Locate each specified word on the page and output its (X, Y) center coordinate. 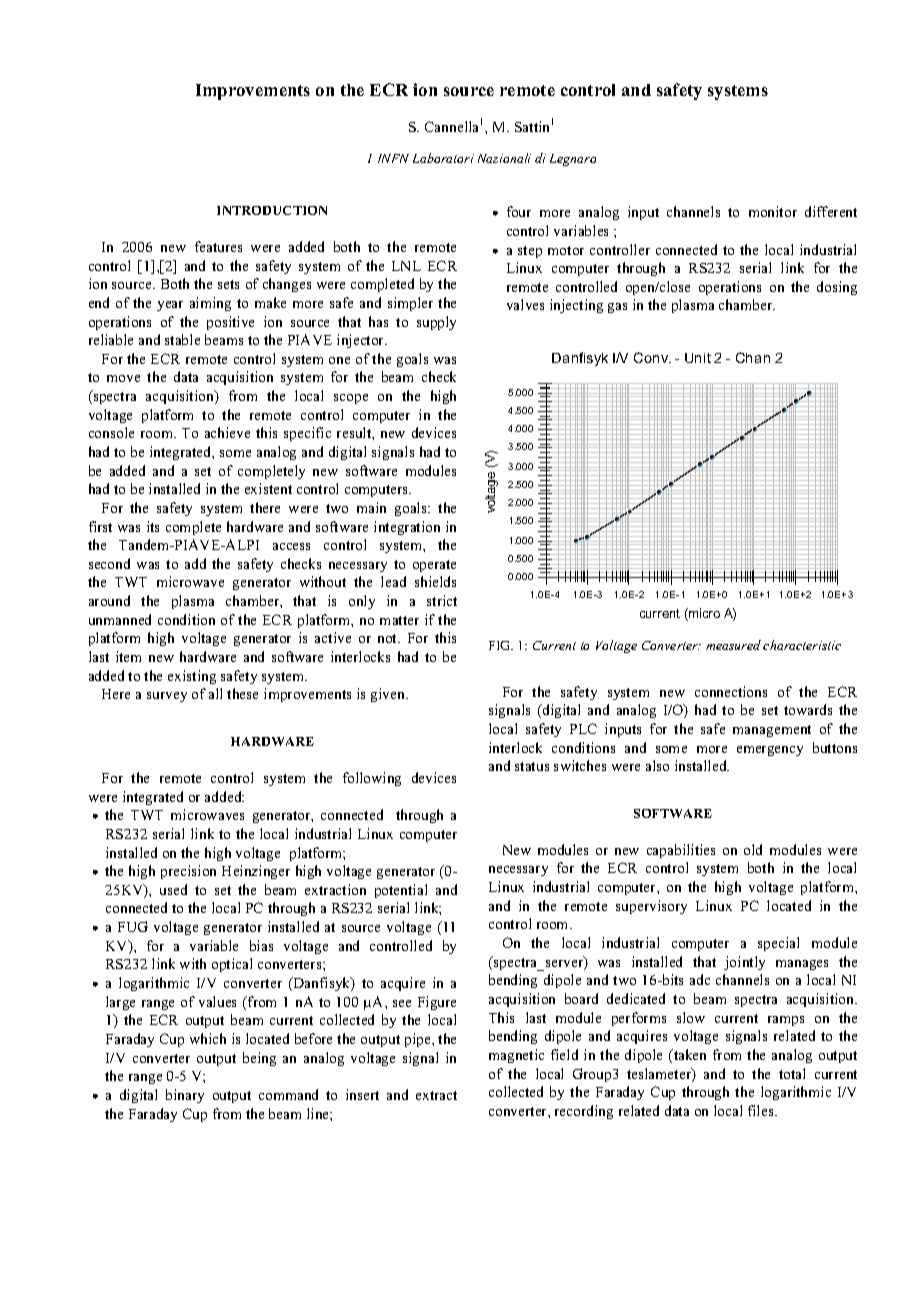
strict (442, 600)
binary (185, 1096)
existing (192, 677)
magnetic (516, 1056)
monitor (773, 211)
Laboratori (443, 158)
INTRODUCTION (272, 210)
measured (733, 645)
